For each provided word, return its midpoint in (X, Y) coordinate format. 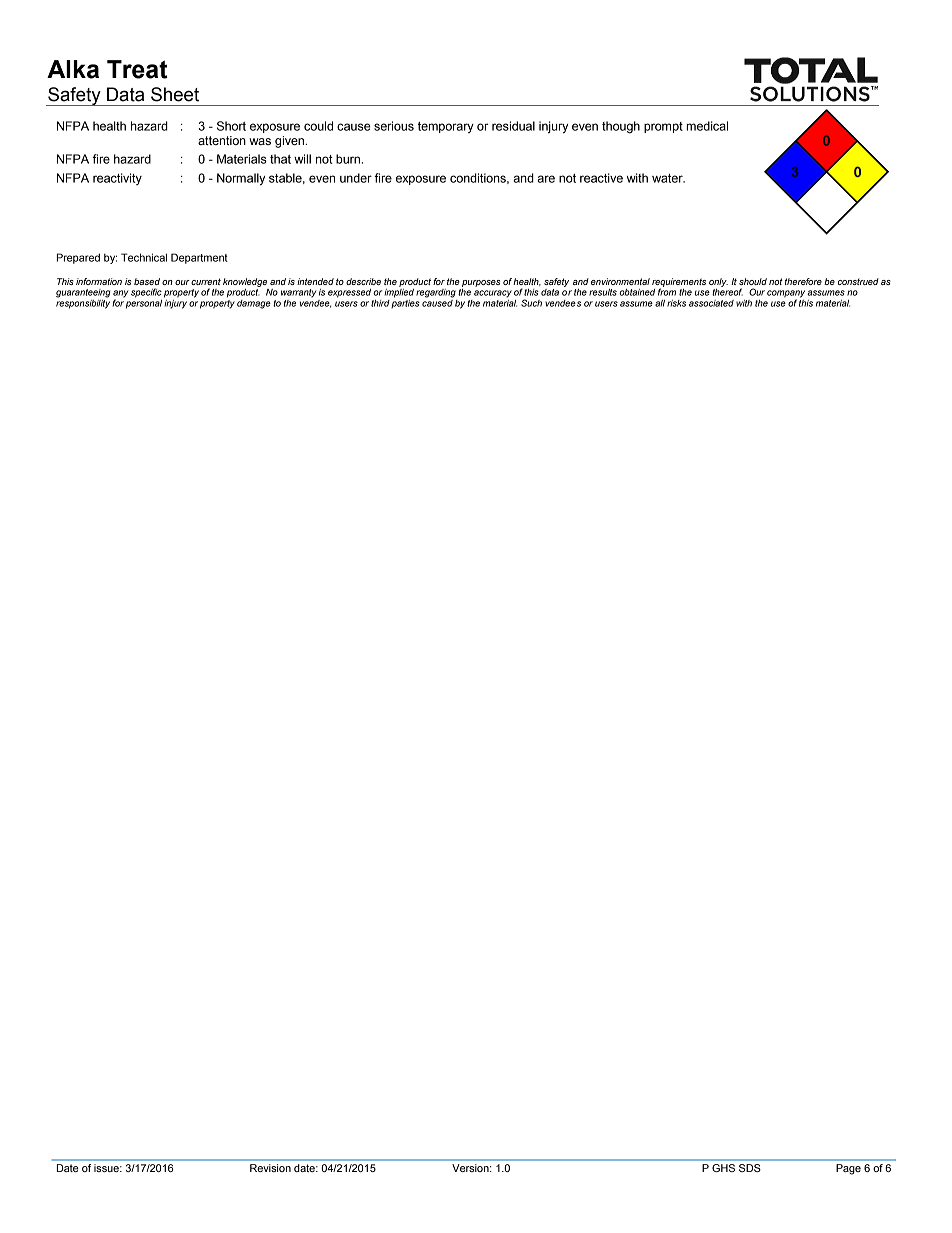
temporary (446, 127)
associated (711, 303)
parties (405, 302)
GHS (723, 1168)
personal (143, 303)
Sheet (175, 94)
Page (848, 1169)
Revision (270, 1168)
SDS (749, 1168)
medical (707, 126)
